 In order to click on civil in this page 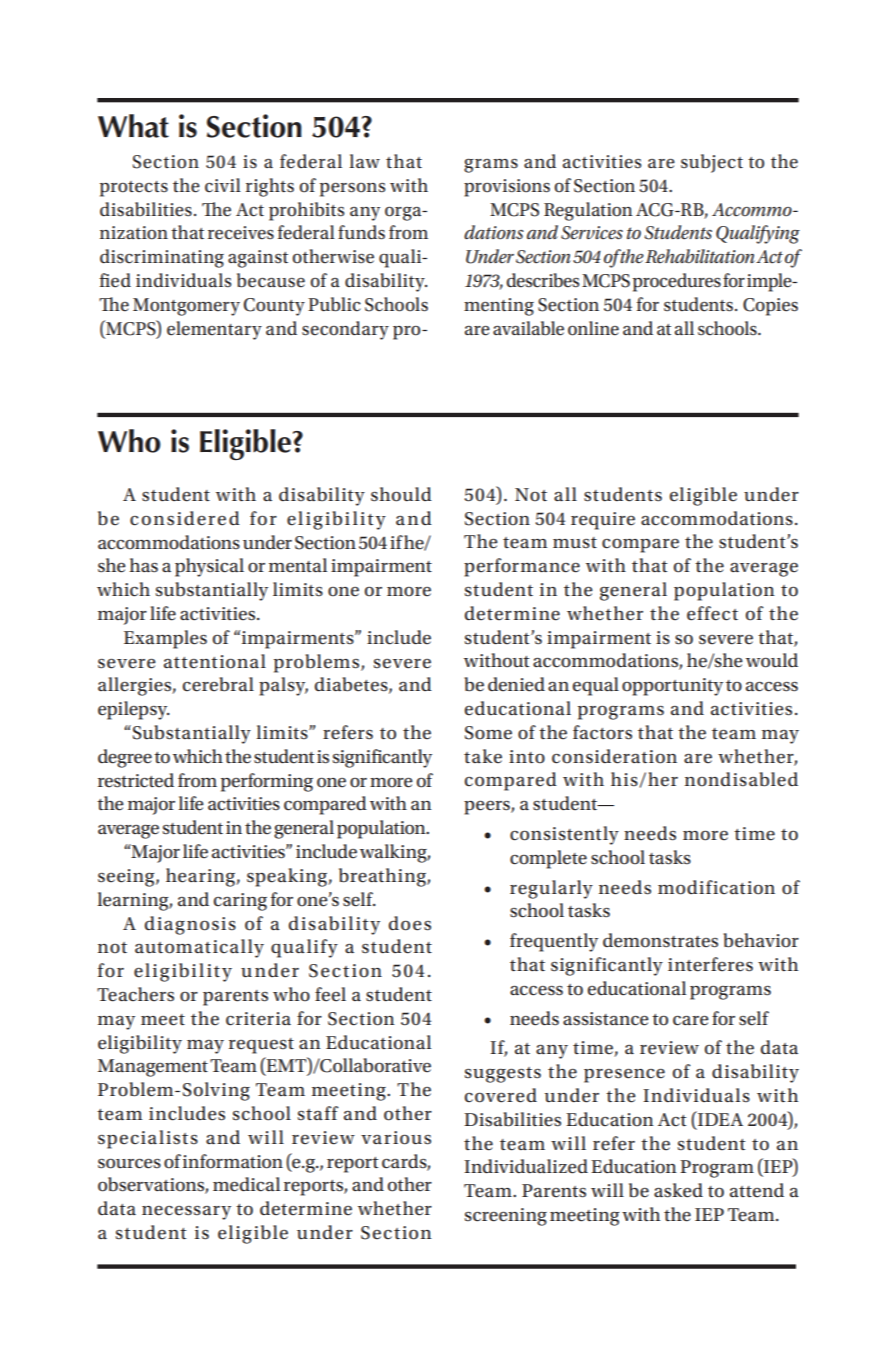, I will do `click(223, 185)`.
